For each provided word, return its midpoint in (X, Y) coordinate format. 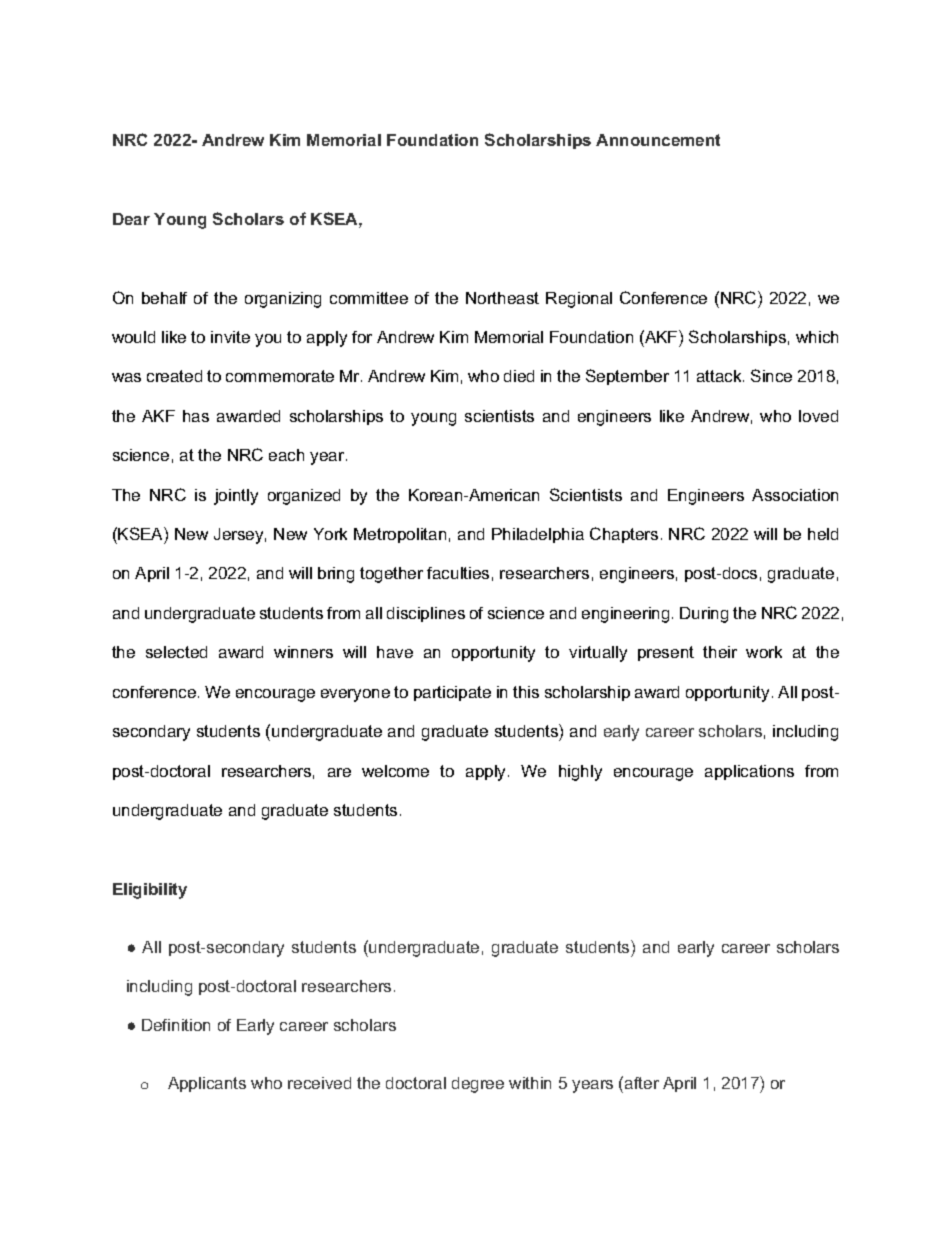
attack (720, 376)
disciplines (426, 614)
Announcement (658, 140)
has (196, 416)
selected (176, 652)
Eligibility (150, 891)
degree (478, 1085)
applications (749, 772)
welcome (395, 771)
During (704, 615)
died (519, 376)
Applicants (207, 1084)
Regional (579, 300)
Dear (131, 219)
